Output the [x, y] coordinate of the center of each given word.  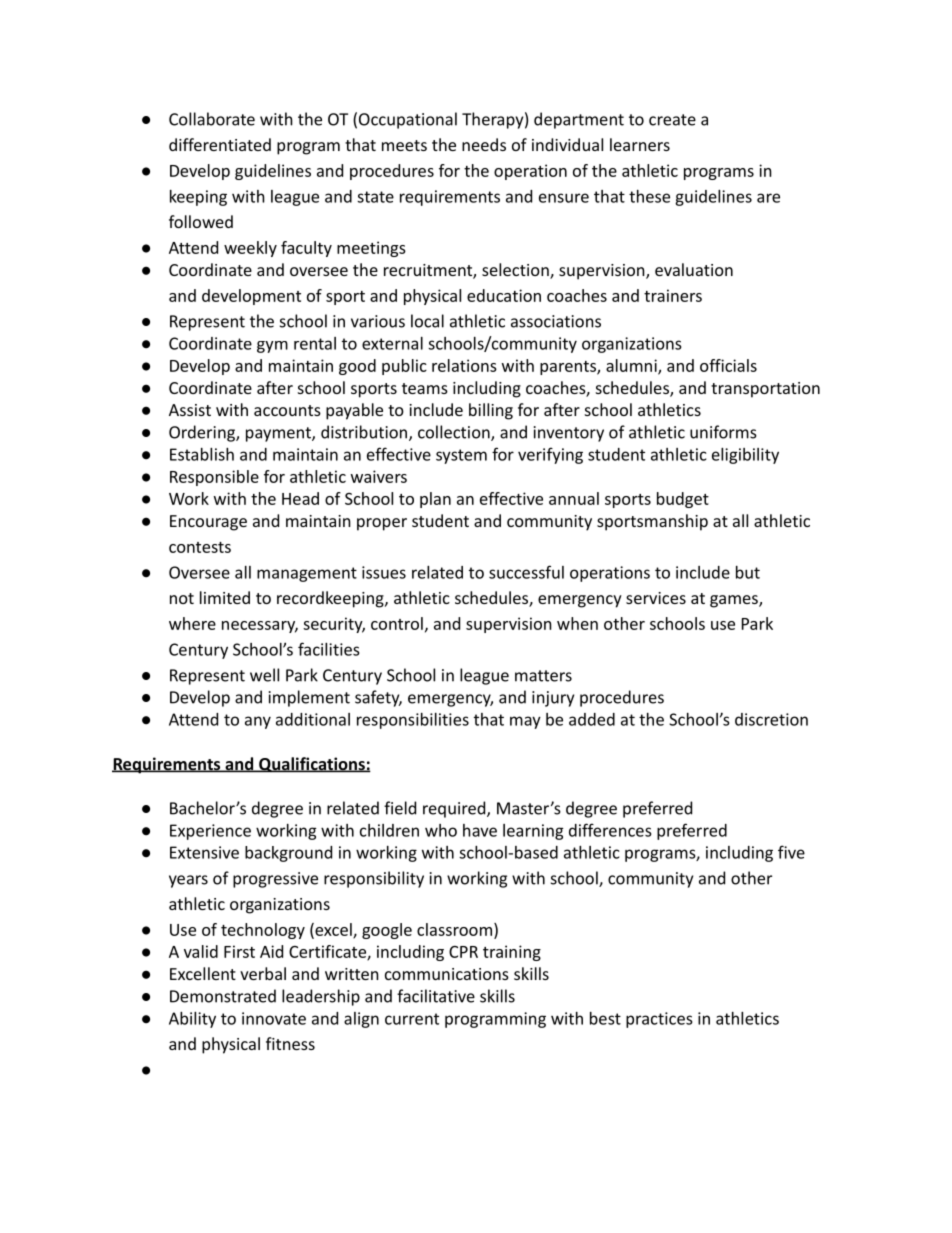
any [258, 722]
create [672, 120]
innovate [274, 1018]
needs [484, 144]
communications [447, 974]
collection [455, 433]
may [525, 722]
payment [279, 434]
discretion [771, 719]
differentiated [220, 144]
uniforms [723, 432]
